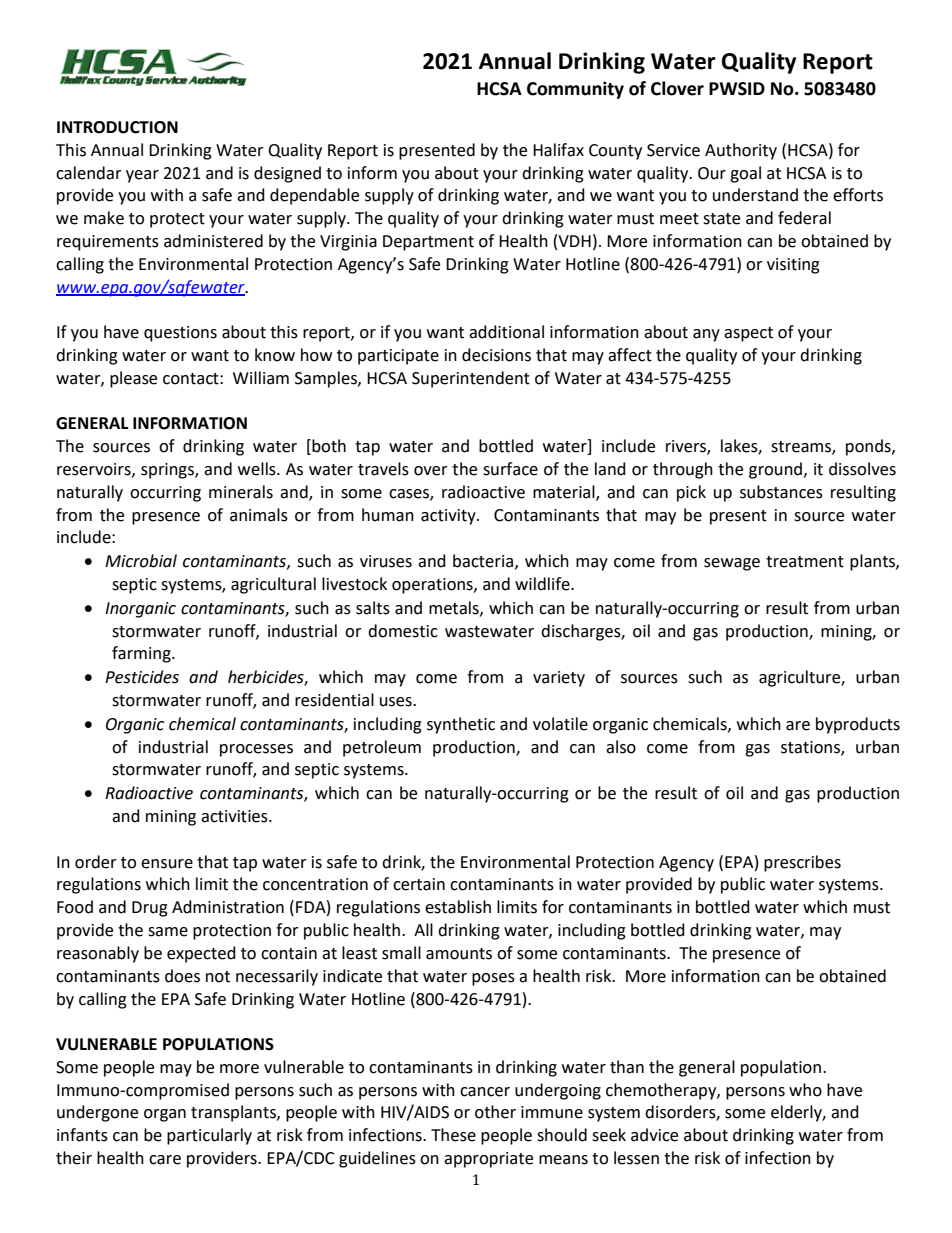 Image resolution: width=952 pixels, height=1233 pixels. Describe the element at coordinates (510, 469) in the image. I see `surface` at that location.
